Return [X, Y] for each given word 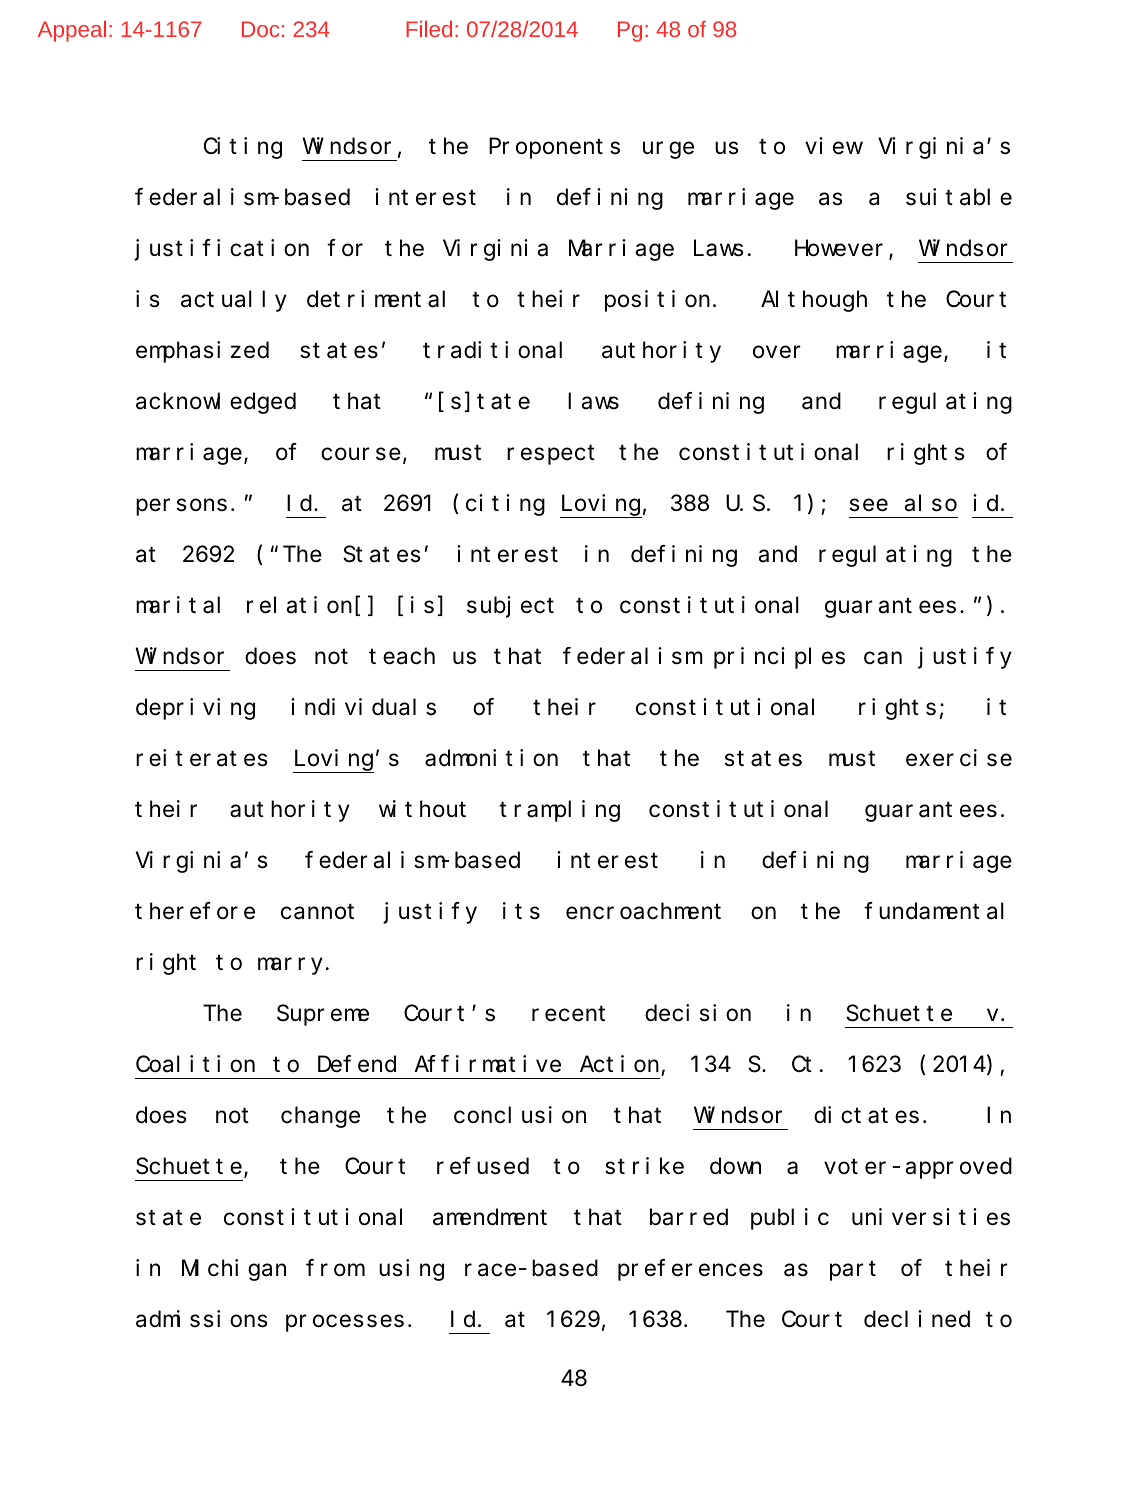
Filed [429, 29]
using [411, 1270]
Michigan [234, 1270]
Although [814, 301]
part [853, 1271]
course [361, 454]
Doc [260, 29]
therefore [195, 911]
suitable [959, 197]
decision [698, 1013]
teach [402, 656]
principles [779, 658]
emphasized [202, 352]
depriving [195, 709]
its [521, 911]
